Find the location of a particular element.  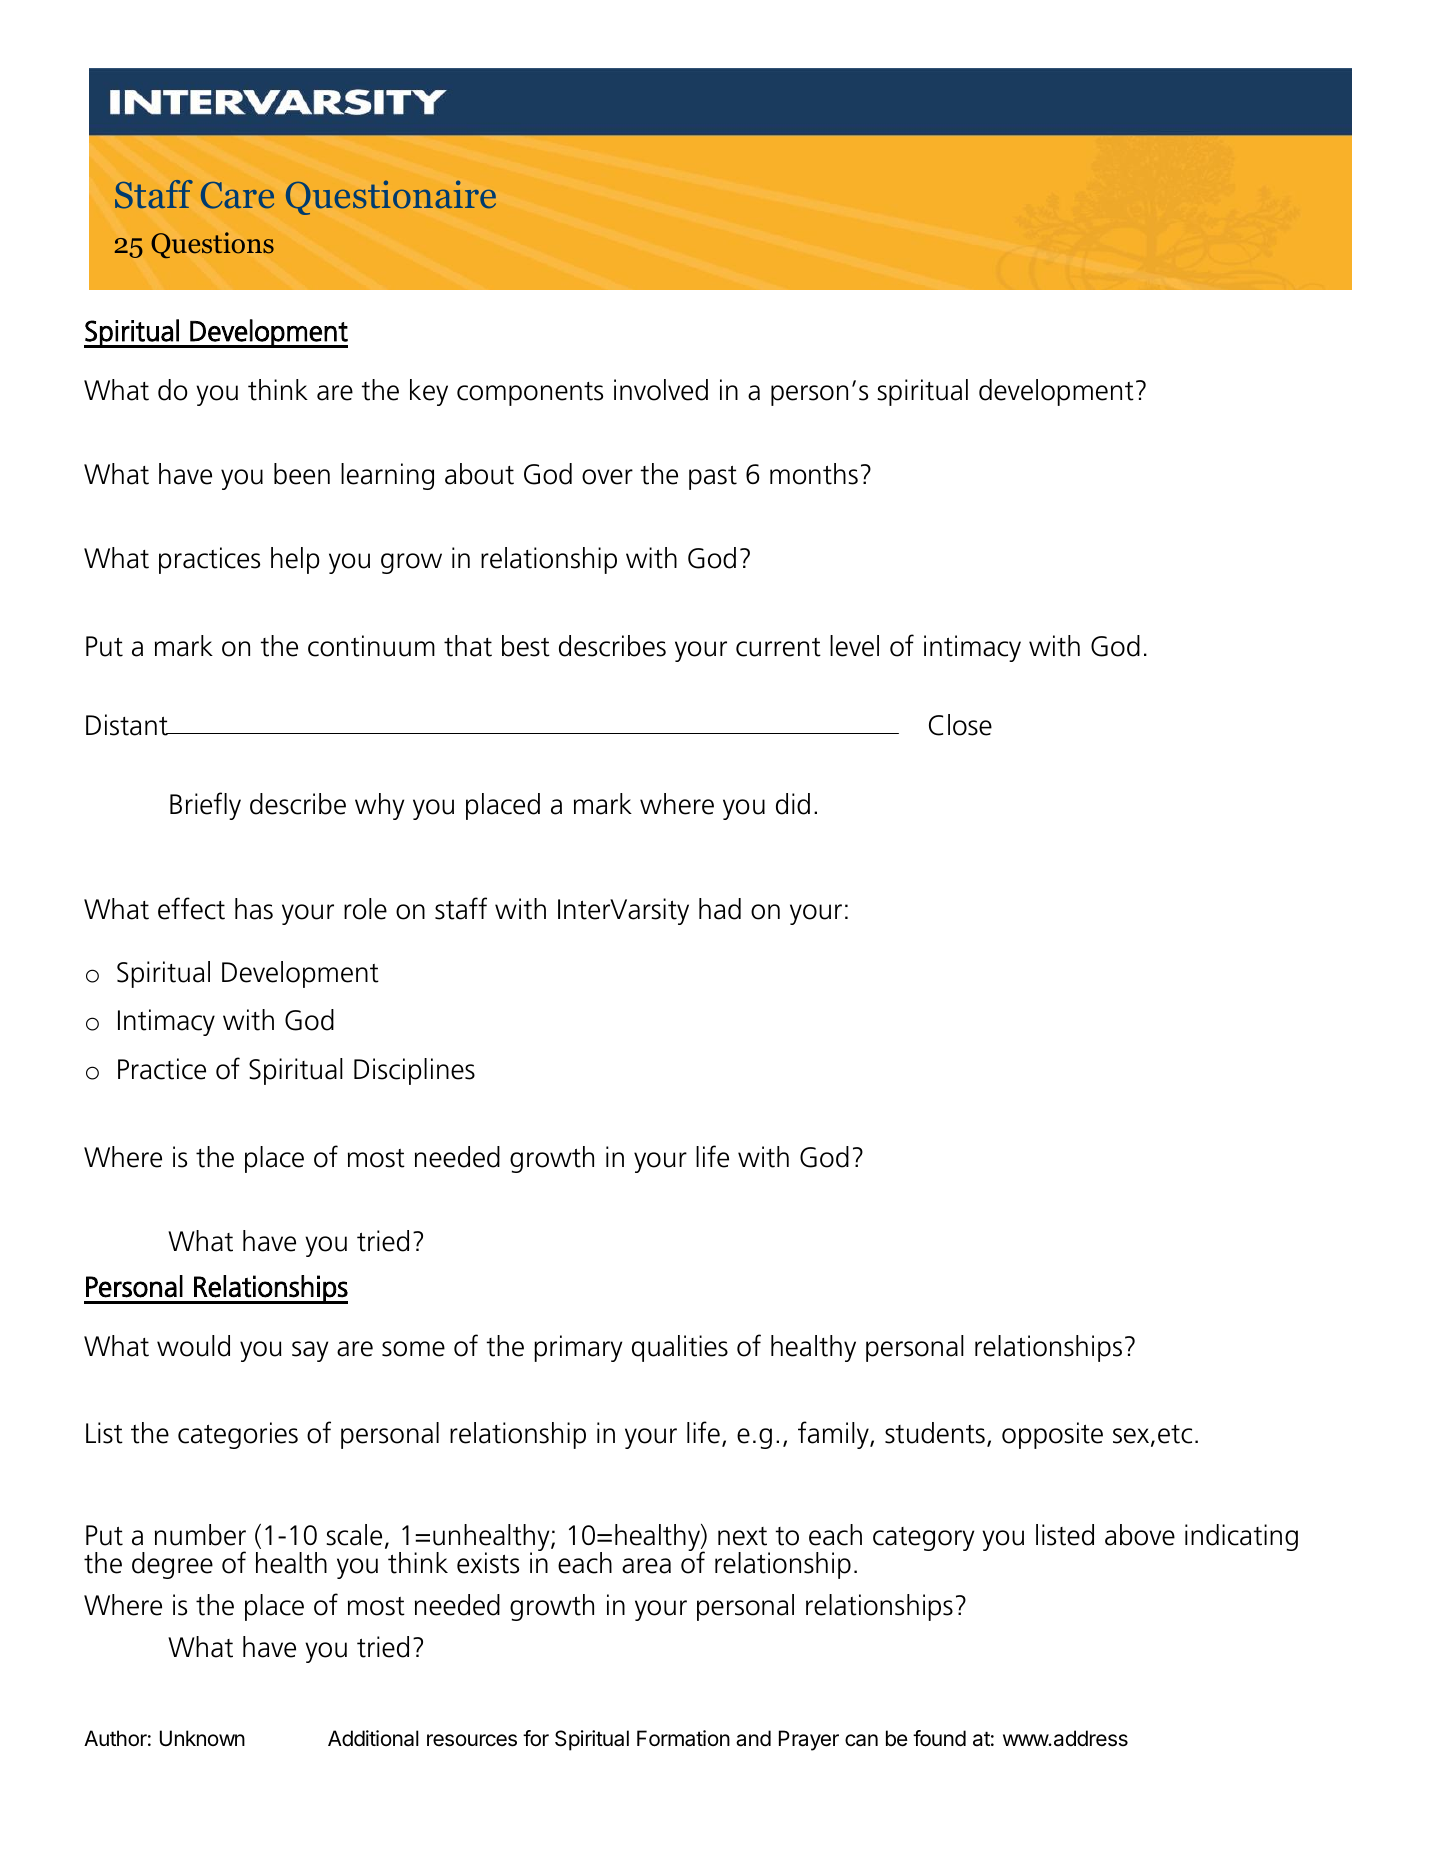

Briefly is located at coordinates (205, 806).
